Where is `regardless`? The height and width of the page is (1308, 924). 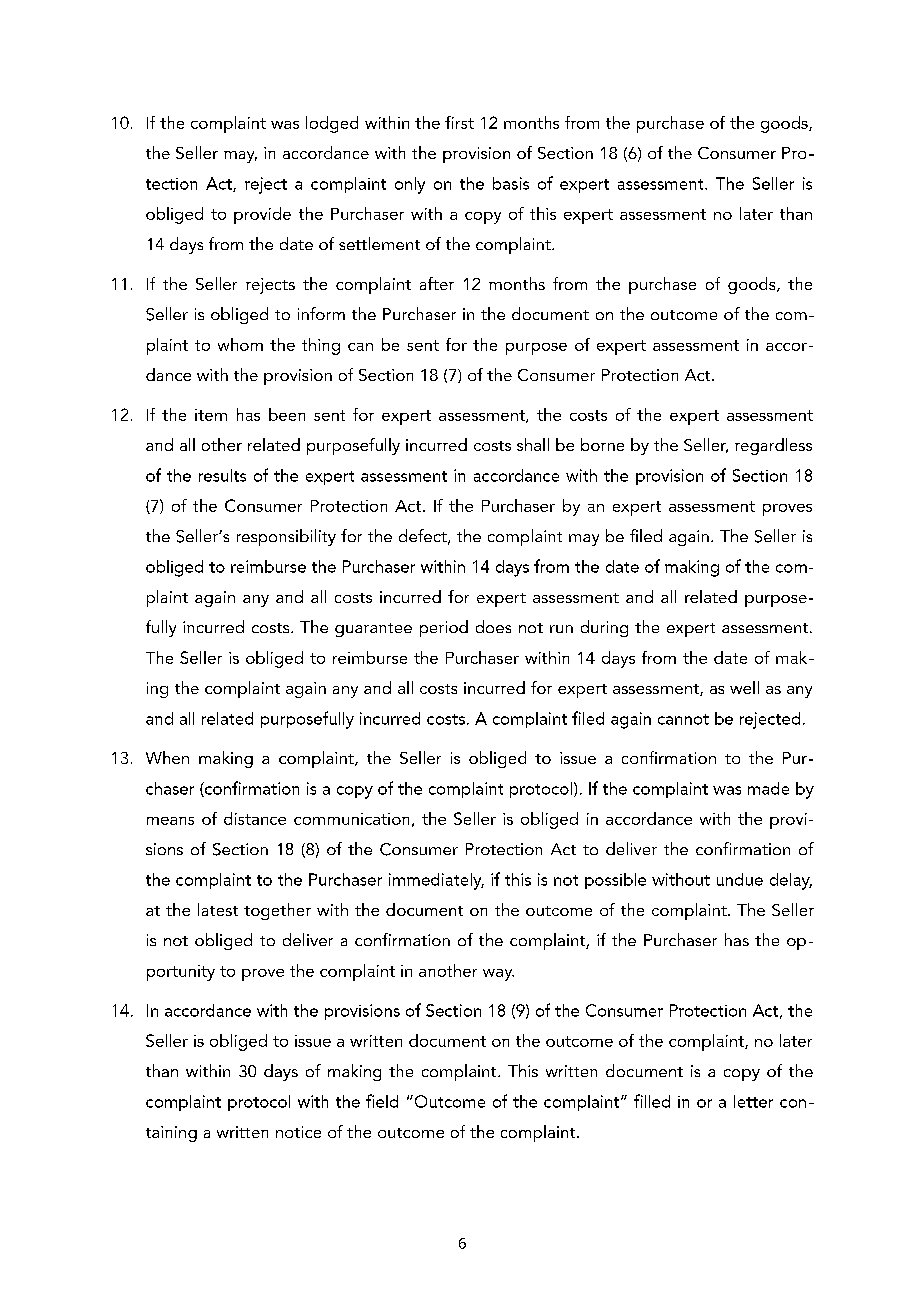
regardless is located at coordinates (773, 446).
